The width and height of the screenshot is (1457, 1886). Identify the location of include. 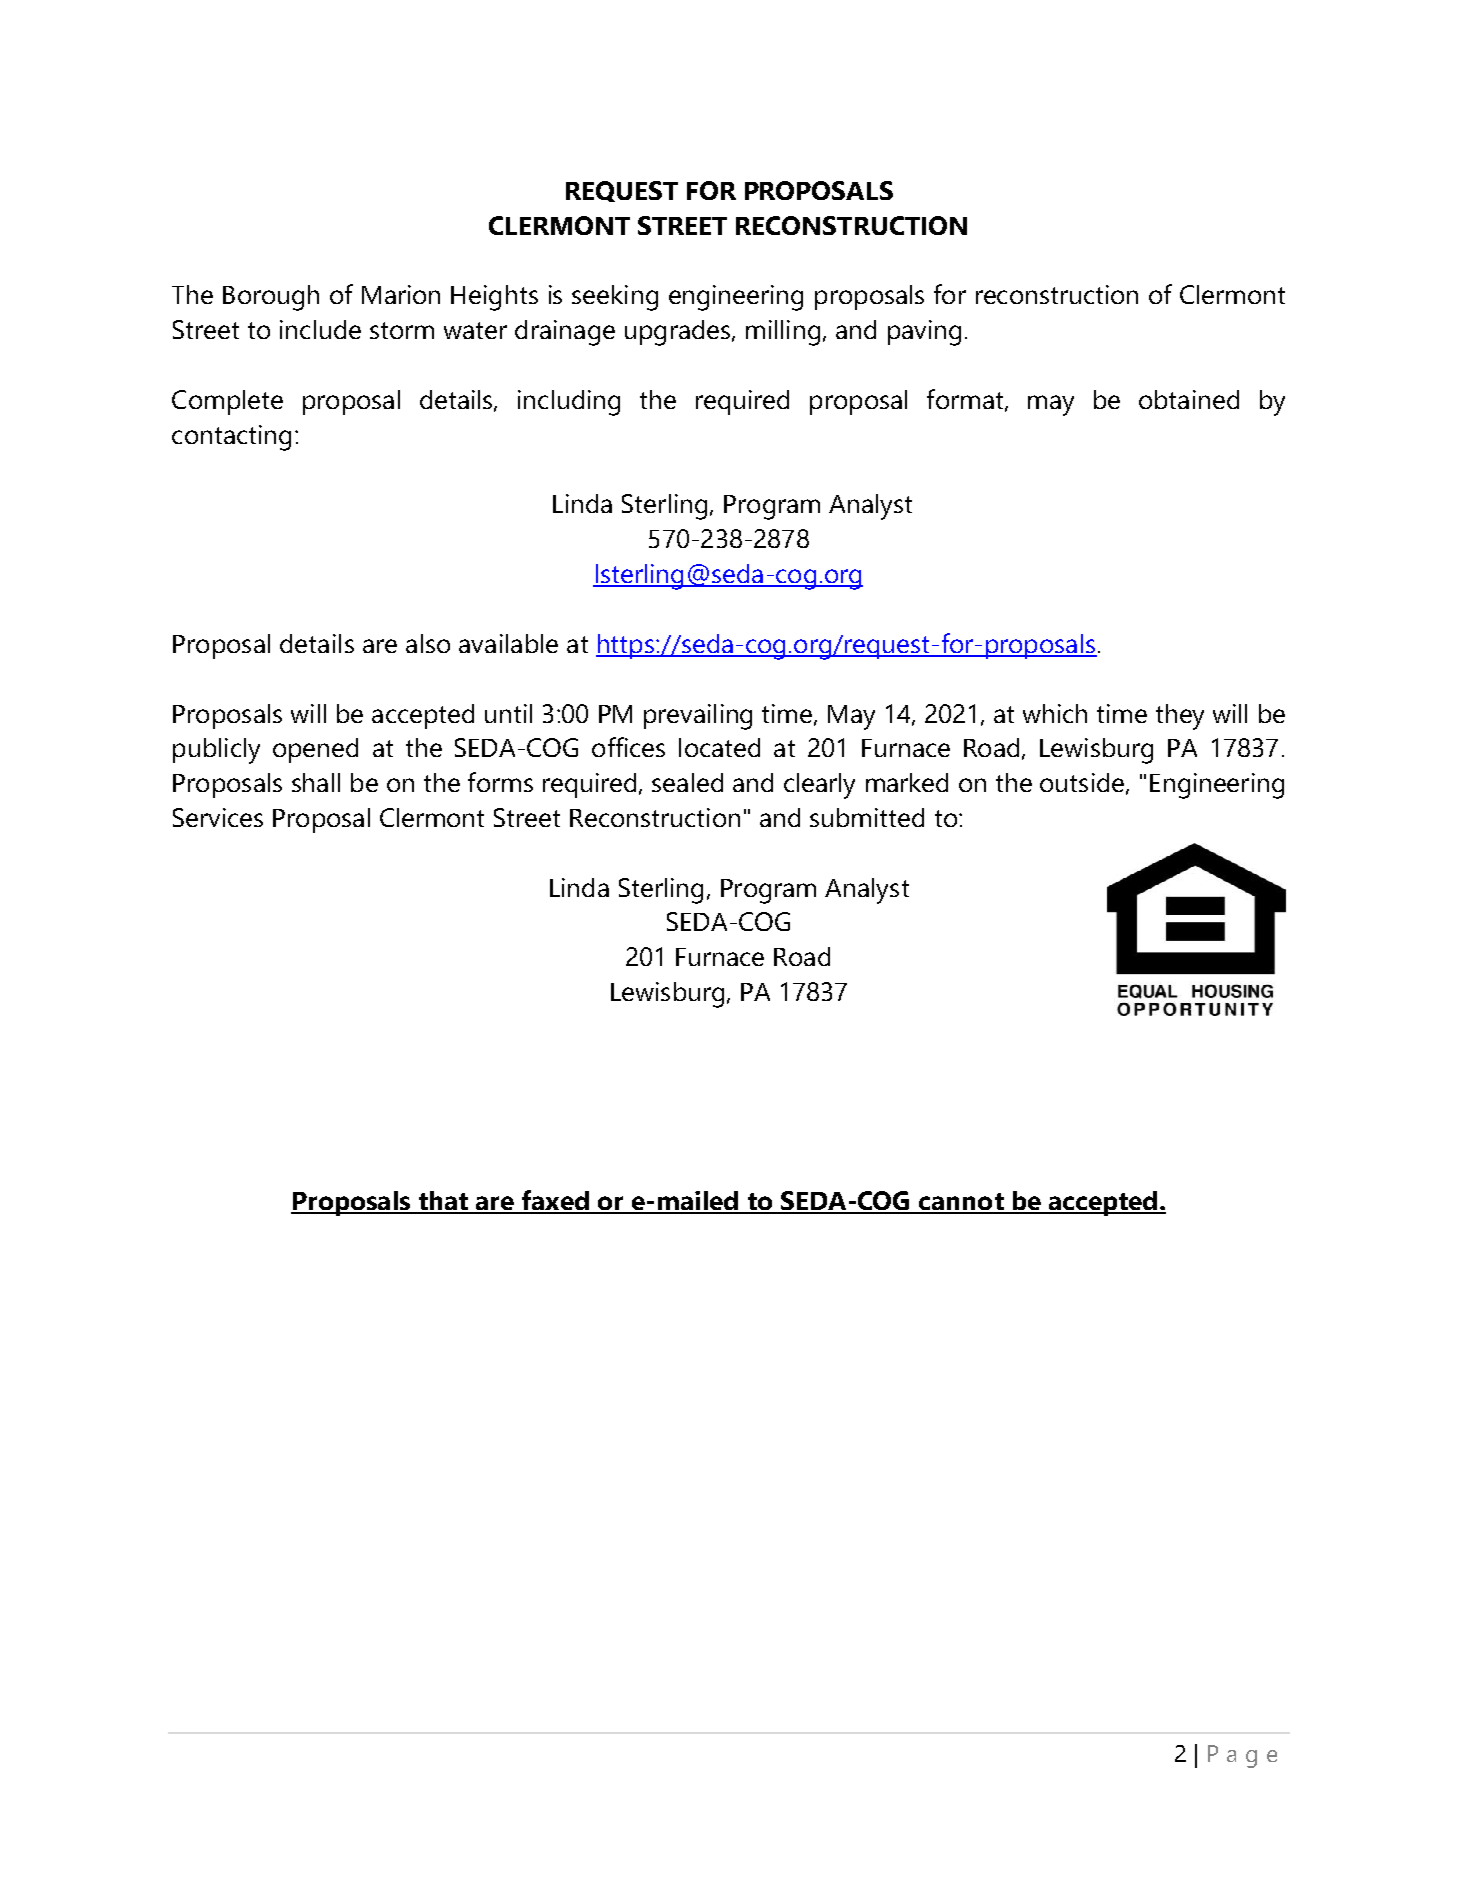
(320, 329).
